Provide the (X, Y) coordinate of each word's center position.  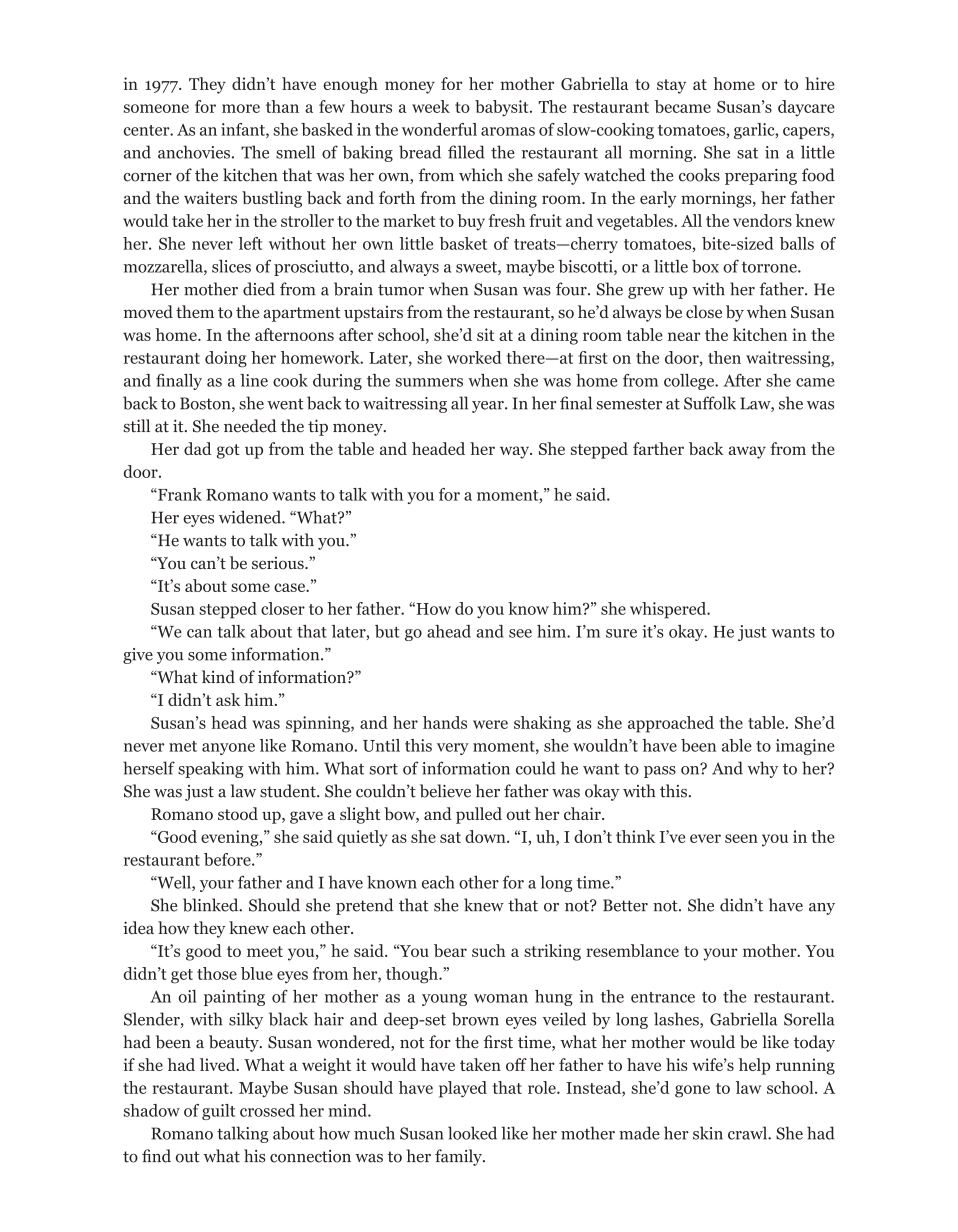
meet (265, 951)
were (490, 724)
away (747, 452)
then (724, 357)
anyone (228, 749)
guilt (218, 1112)
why (763, 769)
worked (474, 357)
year (489, 407)
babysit (503, 108)
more (241, 108)
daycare (806, 108)
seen (741, 838)
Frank (179, 494)
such (489, 950)
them (195, 311)
